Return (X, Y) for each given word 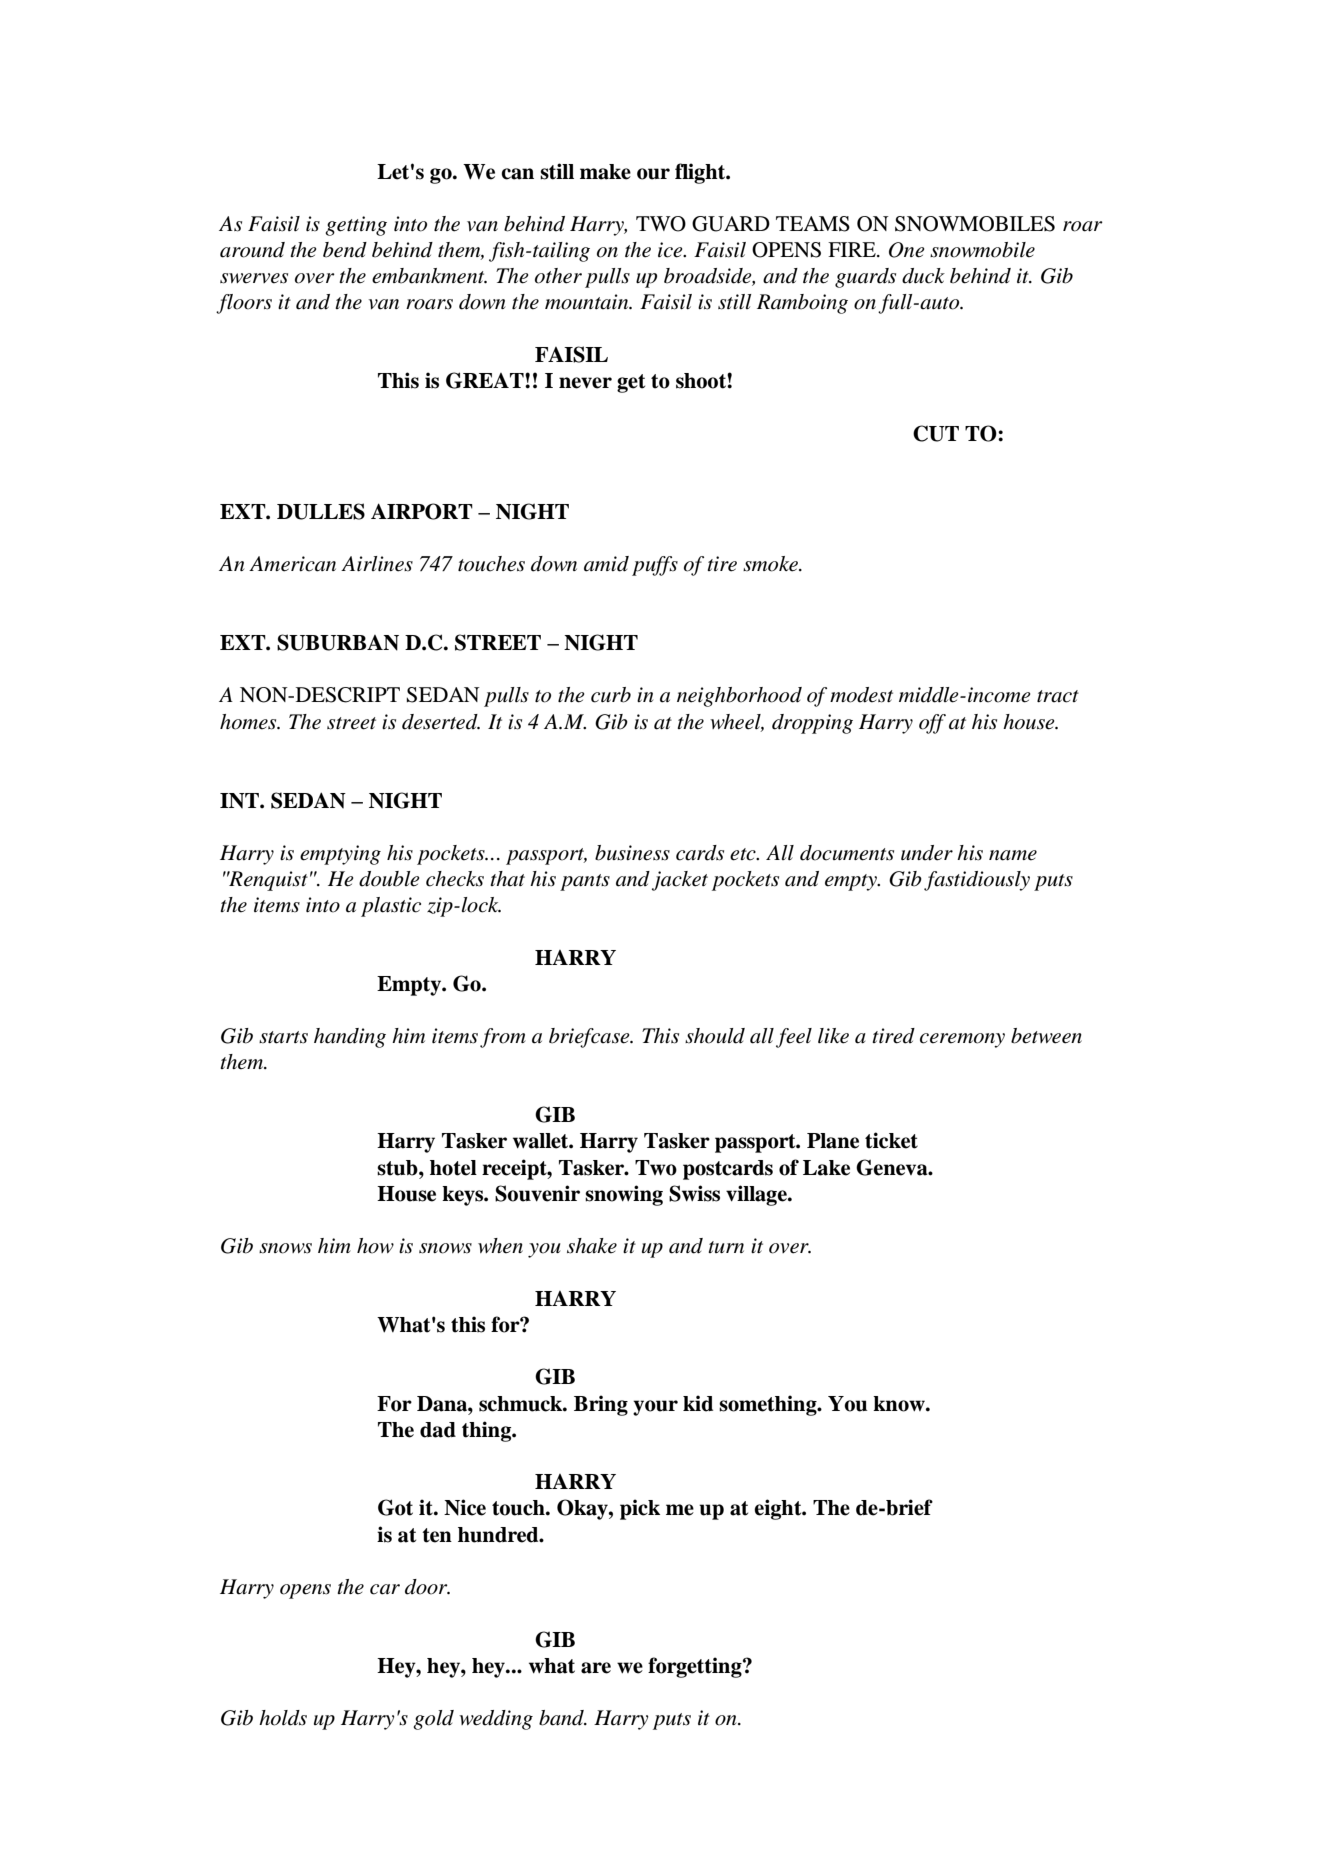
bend (345, 250)
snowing (624, 1195)
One (906, 250)
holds (283, 1718)
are (596, 1668)
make (605, 172)
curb (611, 695)
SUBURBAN (338, 642)
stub (398, 1168)
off (932, 724)
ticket (891, 1140)
